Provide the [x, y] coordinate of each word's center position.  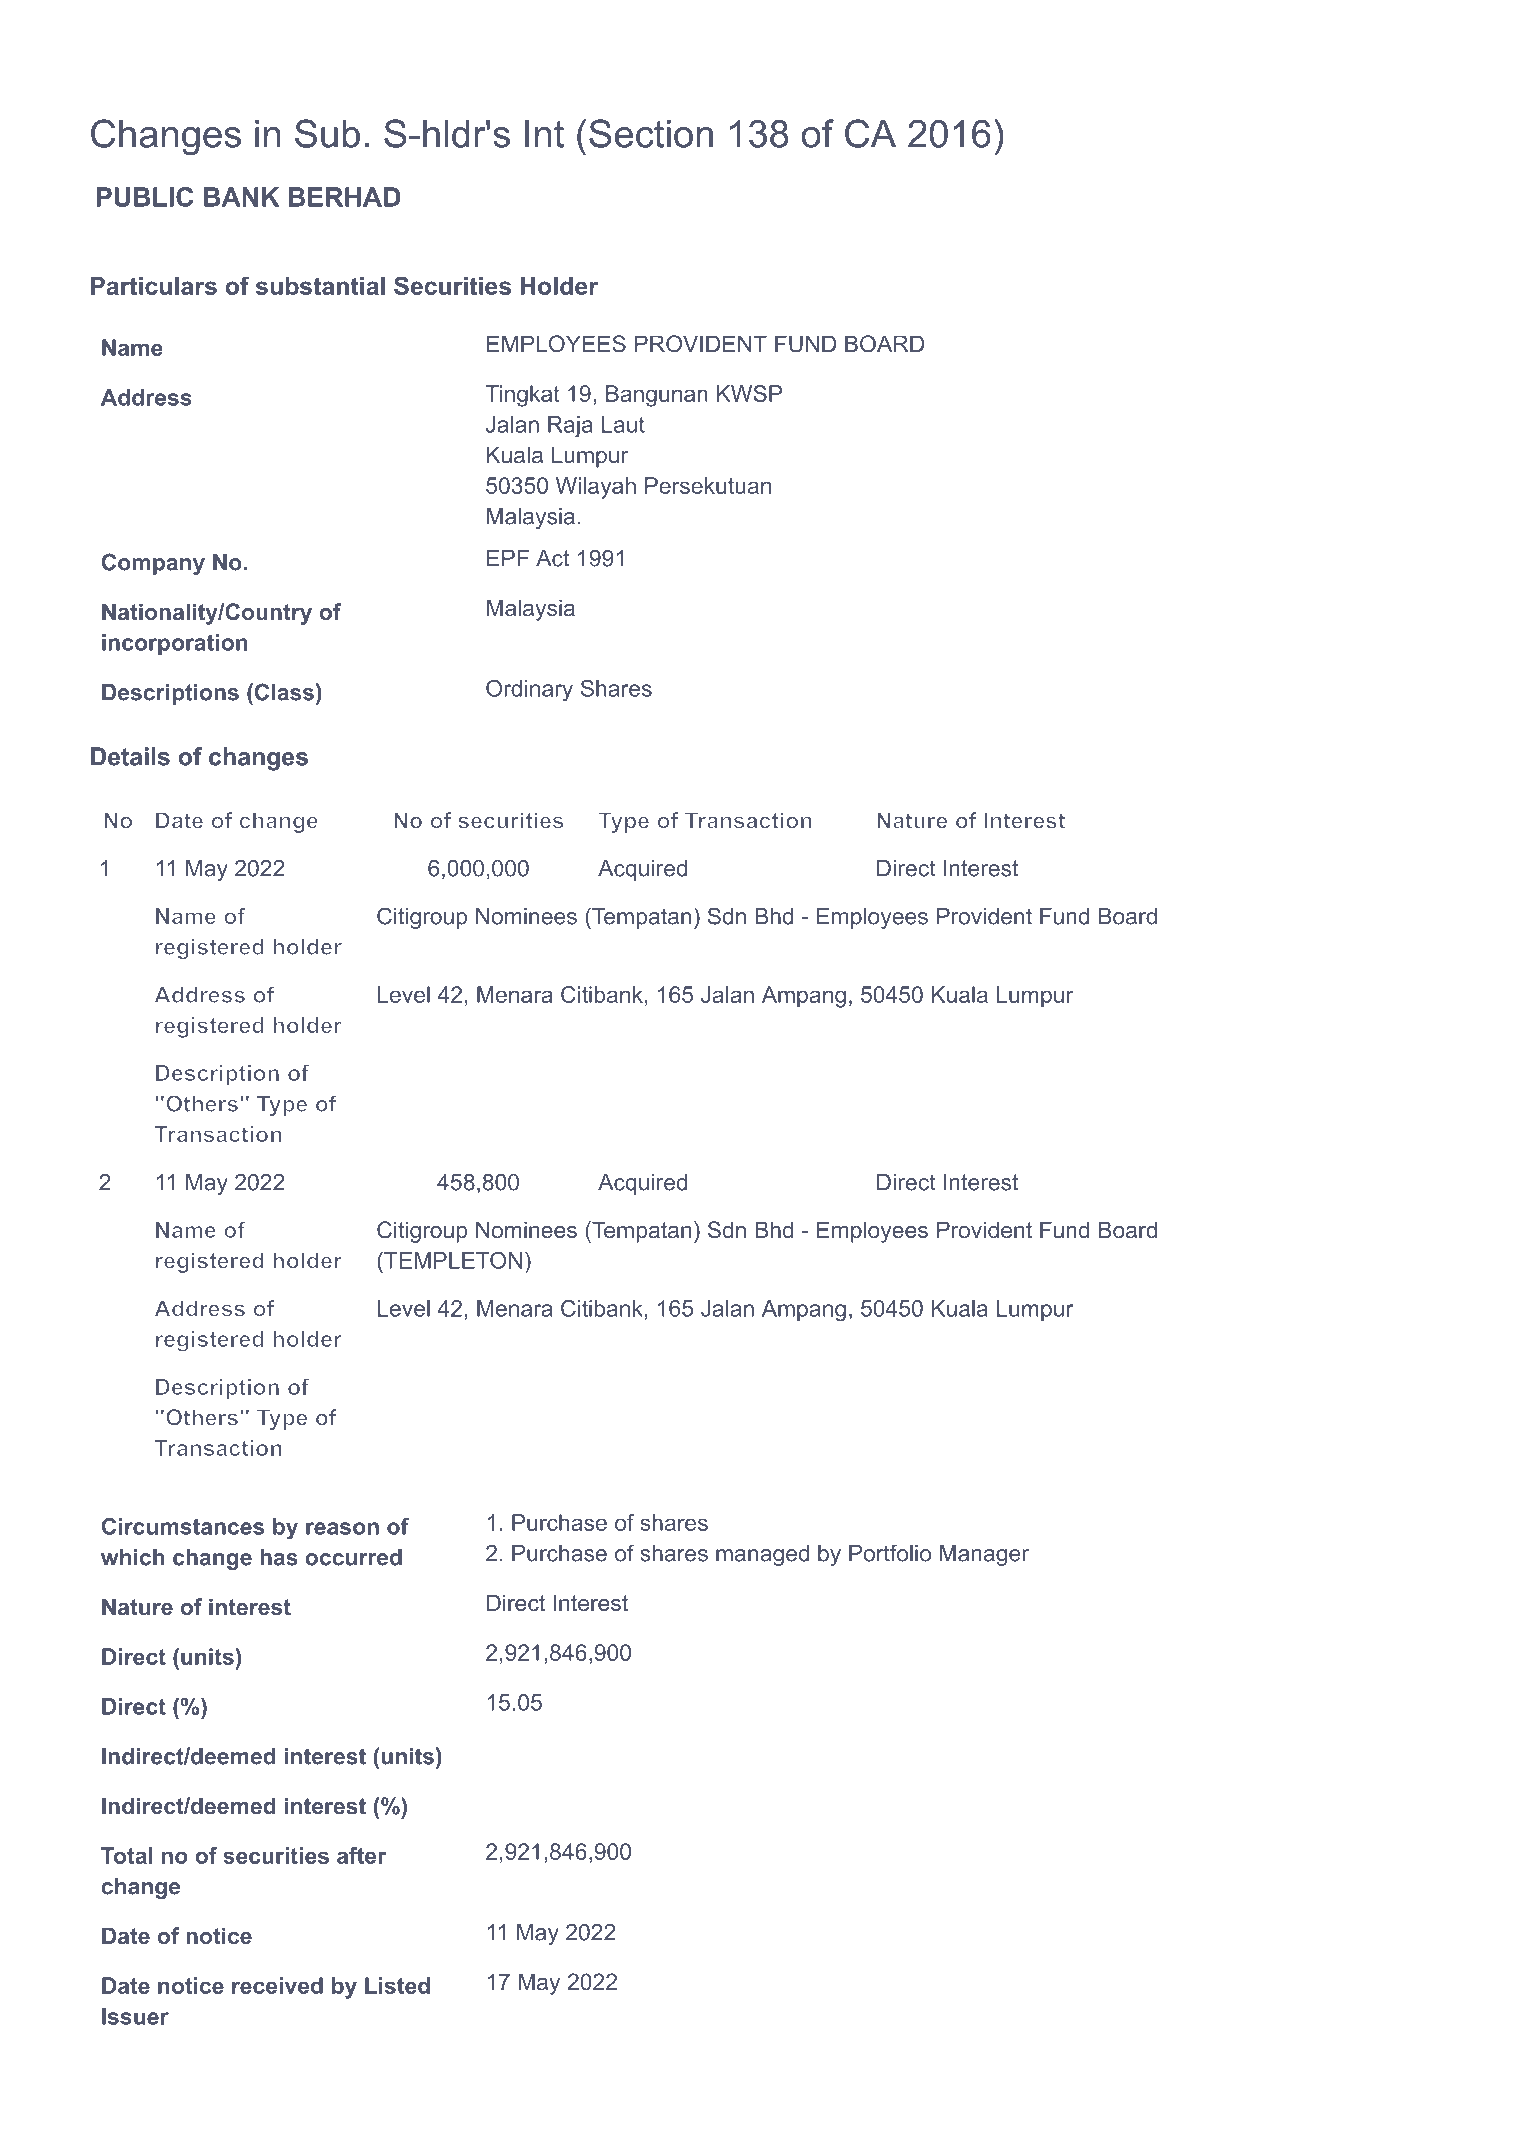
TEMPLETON [452, 1260]
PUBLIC [145, 197]
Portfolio [890, 1553]
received [277, 1985]
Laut [623, 424]
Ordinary [529, 690]
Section [651, 133]
